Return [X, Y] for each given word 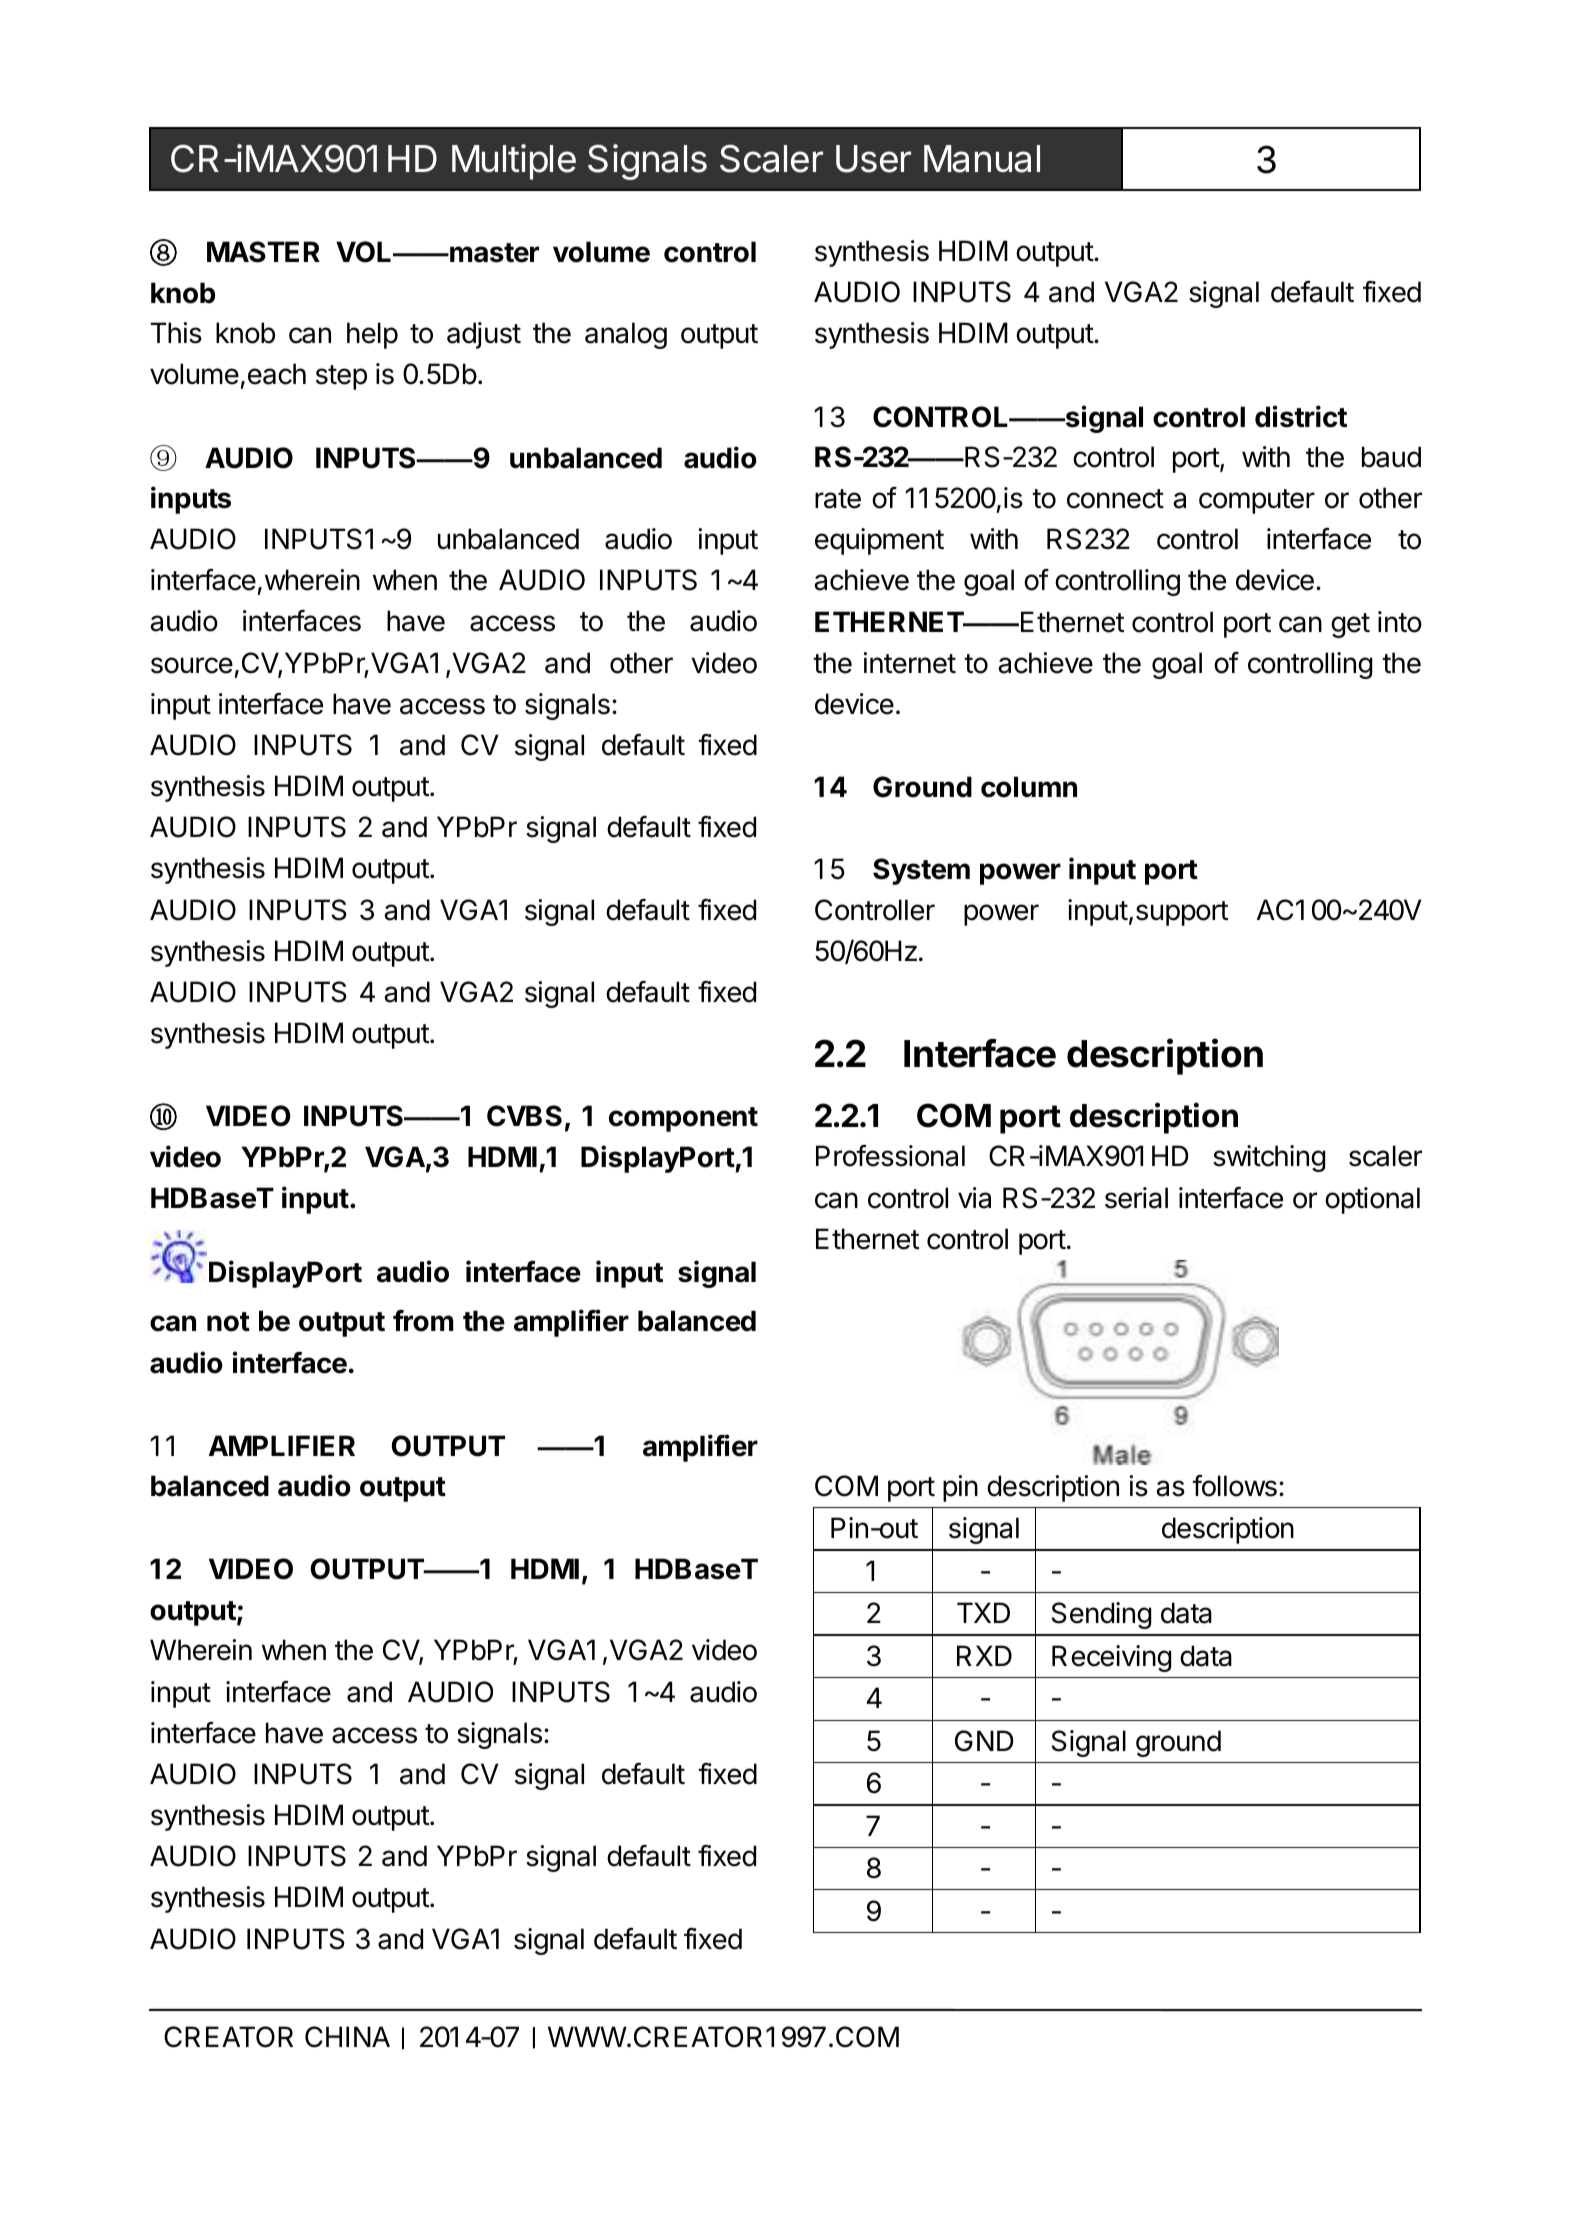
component [683, 1119]
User [873, 159]
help [372, 335]
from [423, 1321]
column [1029, 787]
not [228, 1322]
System [921, 871]
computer [1257, 501]
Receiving [1111, 1658]
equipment [879, 541]
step [341, 377]
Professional [890, 1156]
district [1301, 416]
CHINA [347, 2037]
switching [1269, 1158]
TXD [983, 1612]
